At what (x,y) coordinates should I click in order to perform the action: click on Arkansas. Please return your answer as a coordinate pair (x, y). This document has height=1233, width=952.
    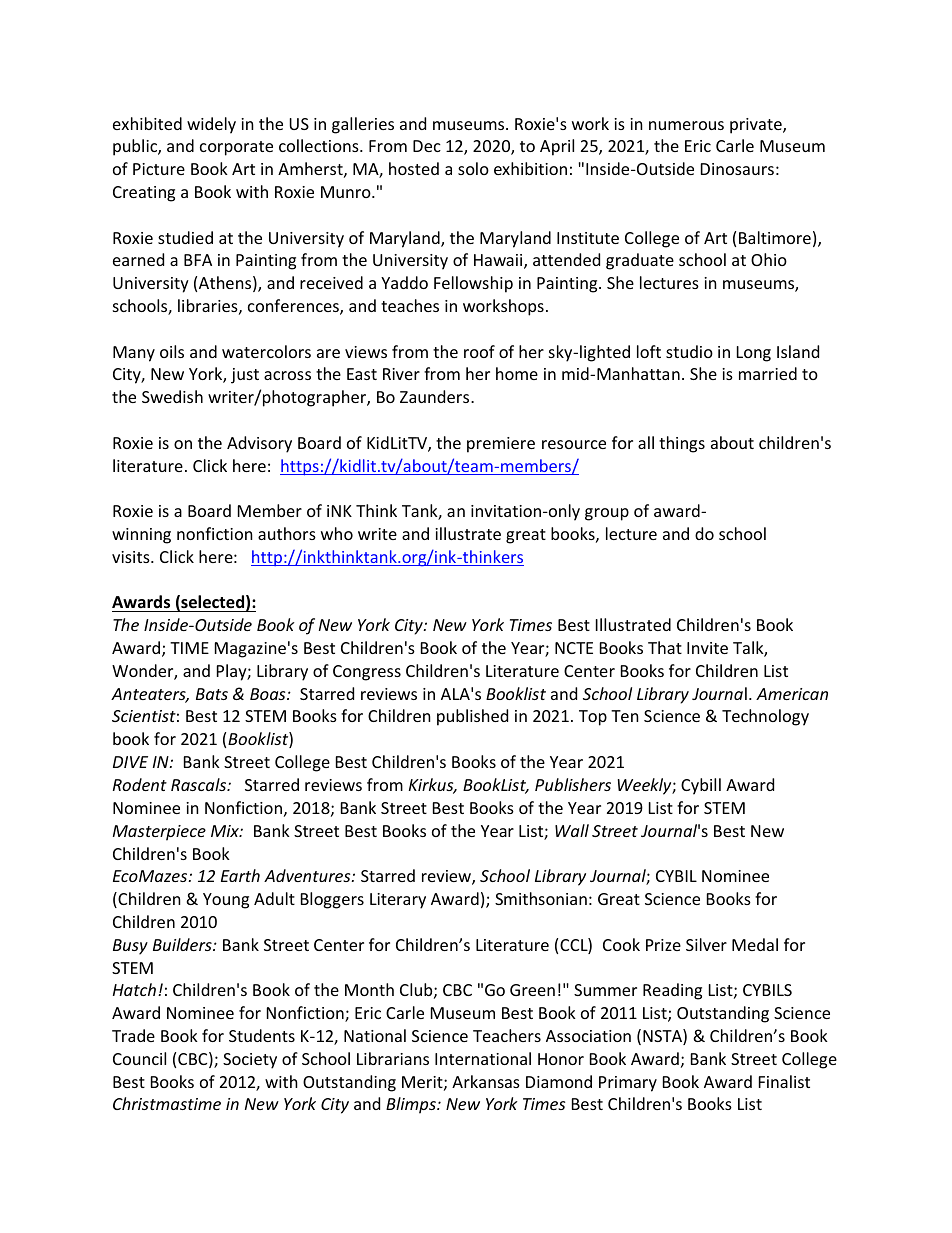
    Looking at the image, I should click on (486, 1081).
